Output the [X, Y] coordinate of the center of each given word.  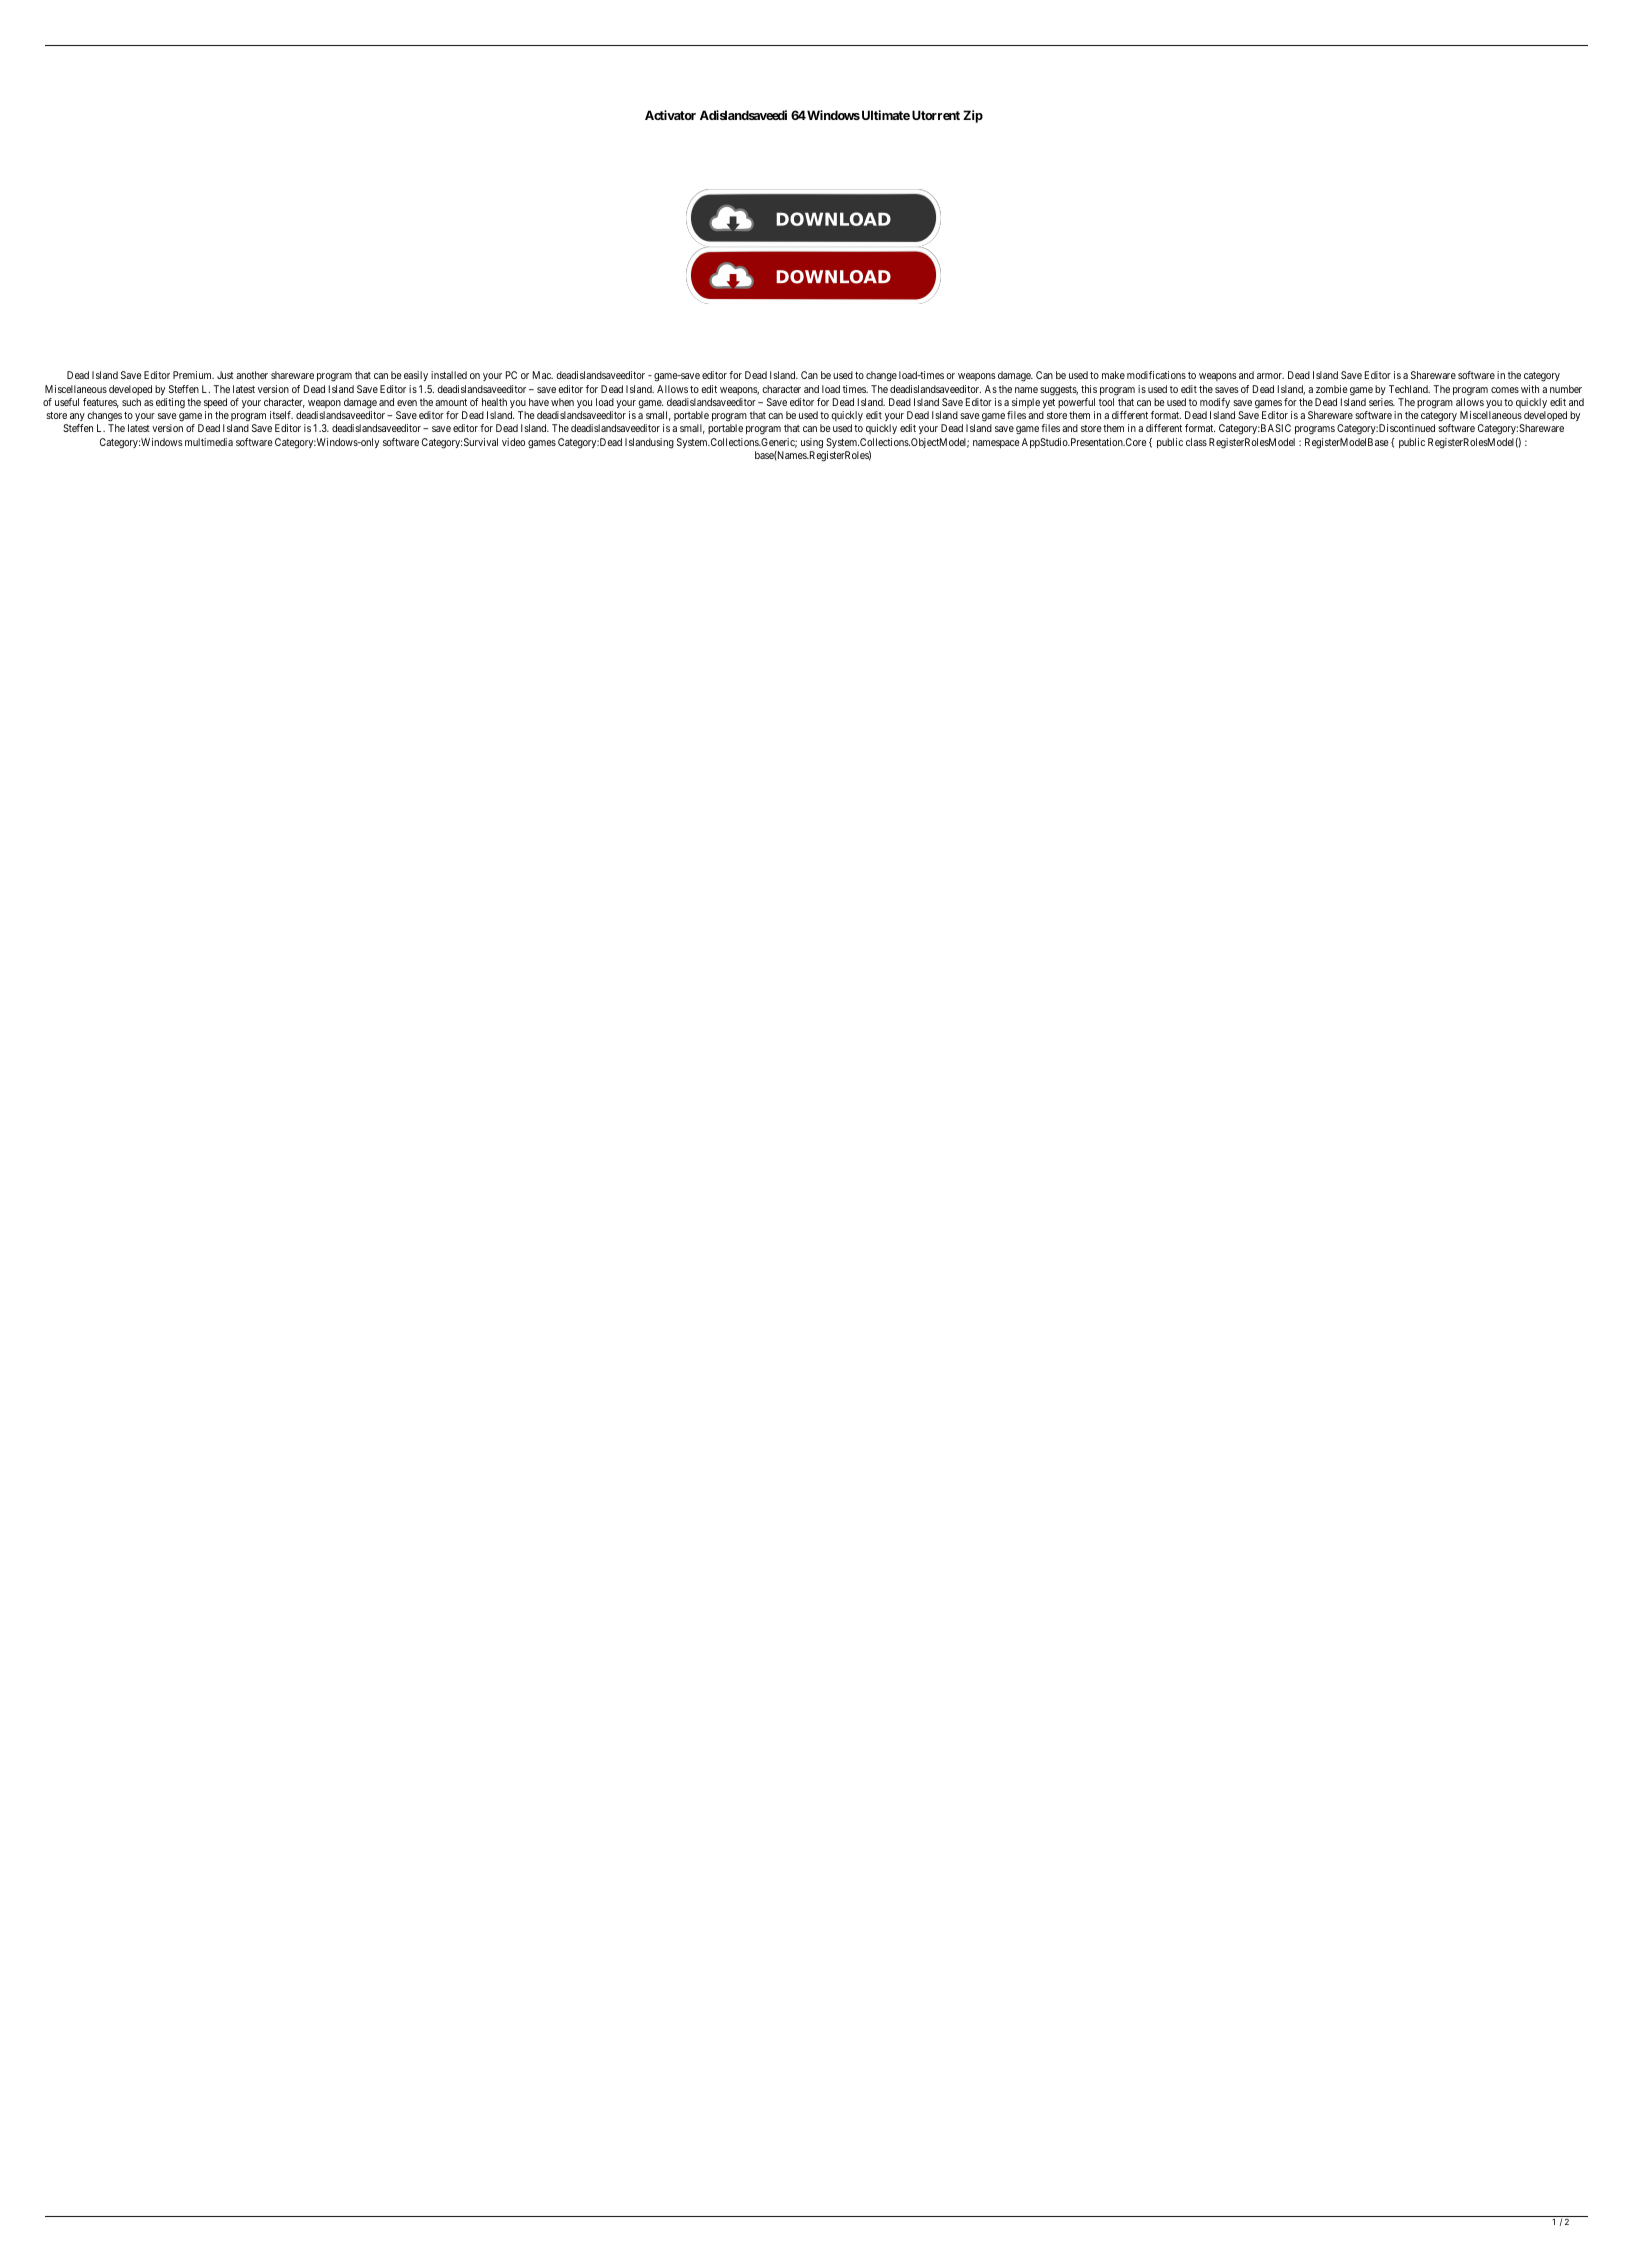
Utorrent [936, 115]
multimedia [209, 442]
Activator [670, 115]
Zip [973, 116]
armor [1270, 376]
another [252, 375]
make [1113, 375]
